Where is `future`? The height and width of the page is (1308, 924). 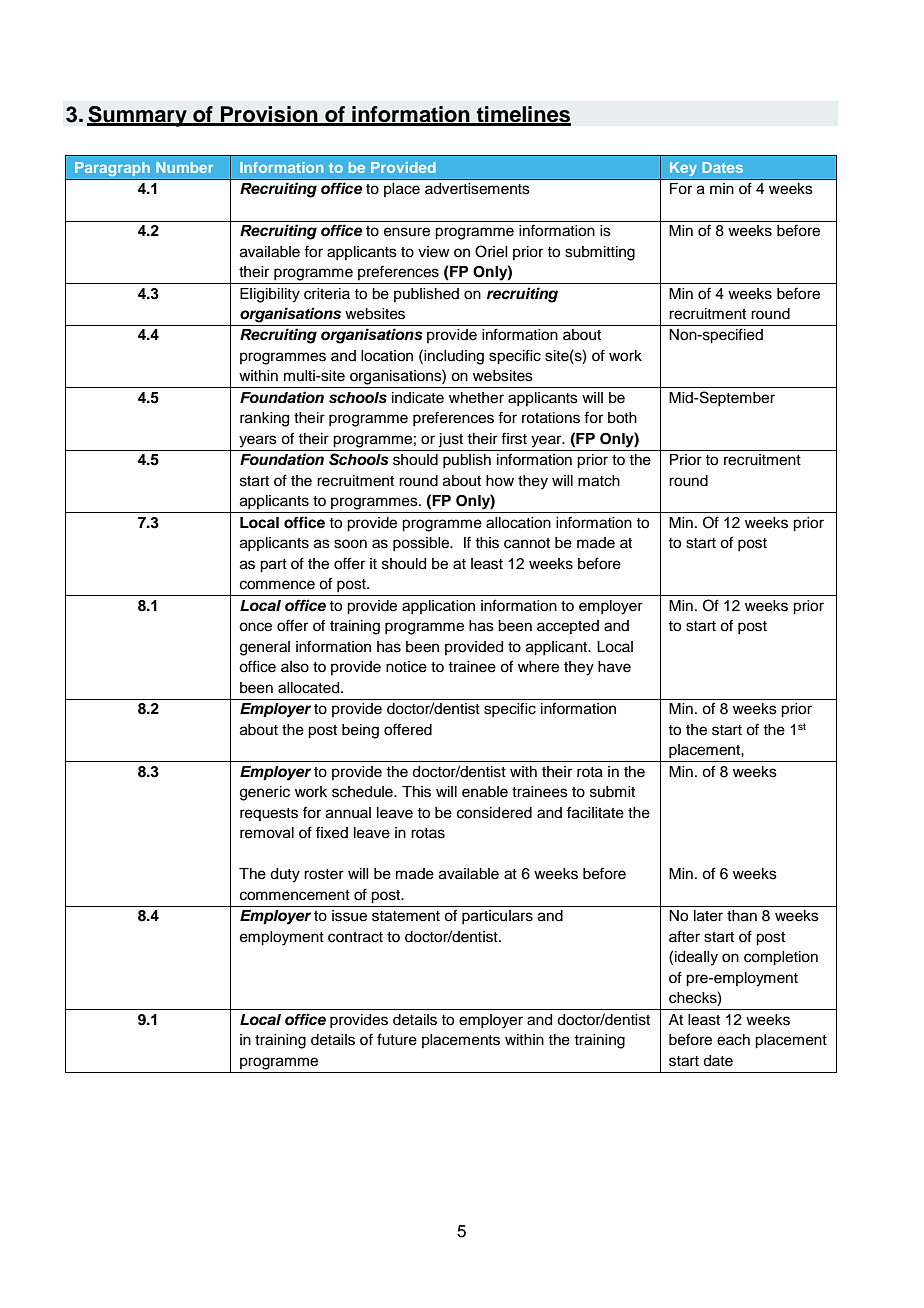
future is located at coordinates (397, 1039).
